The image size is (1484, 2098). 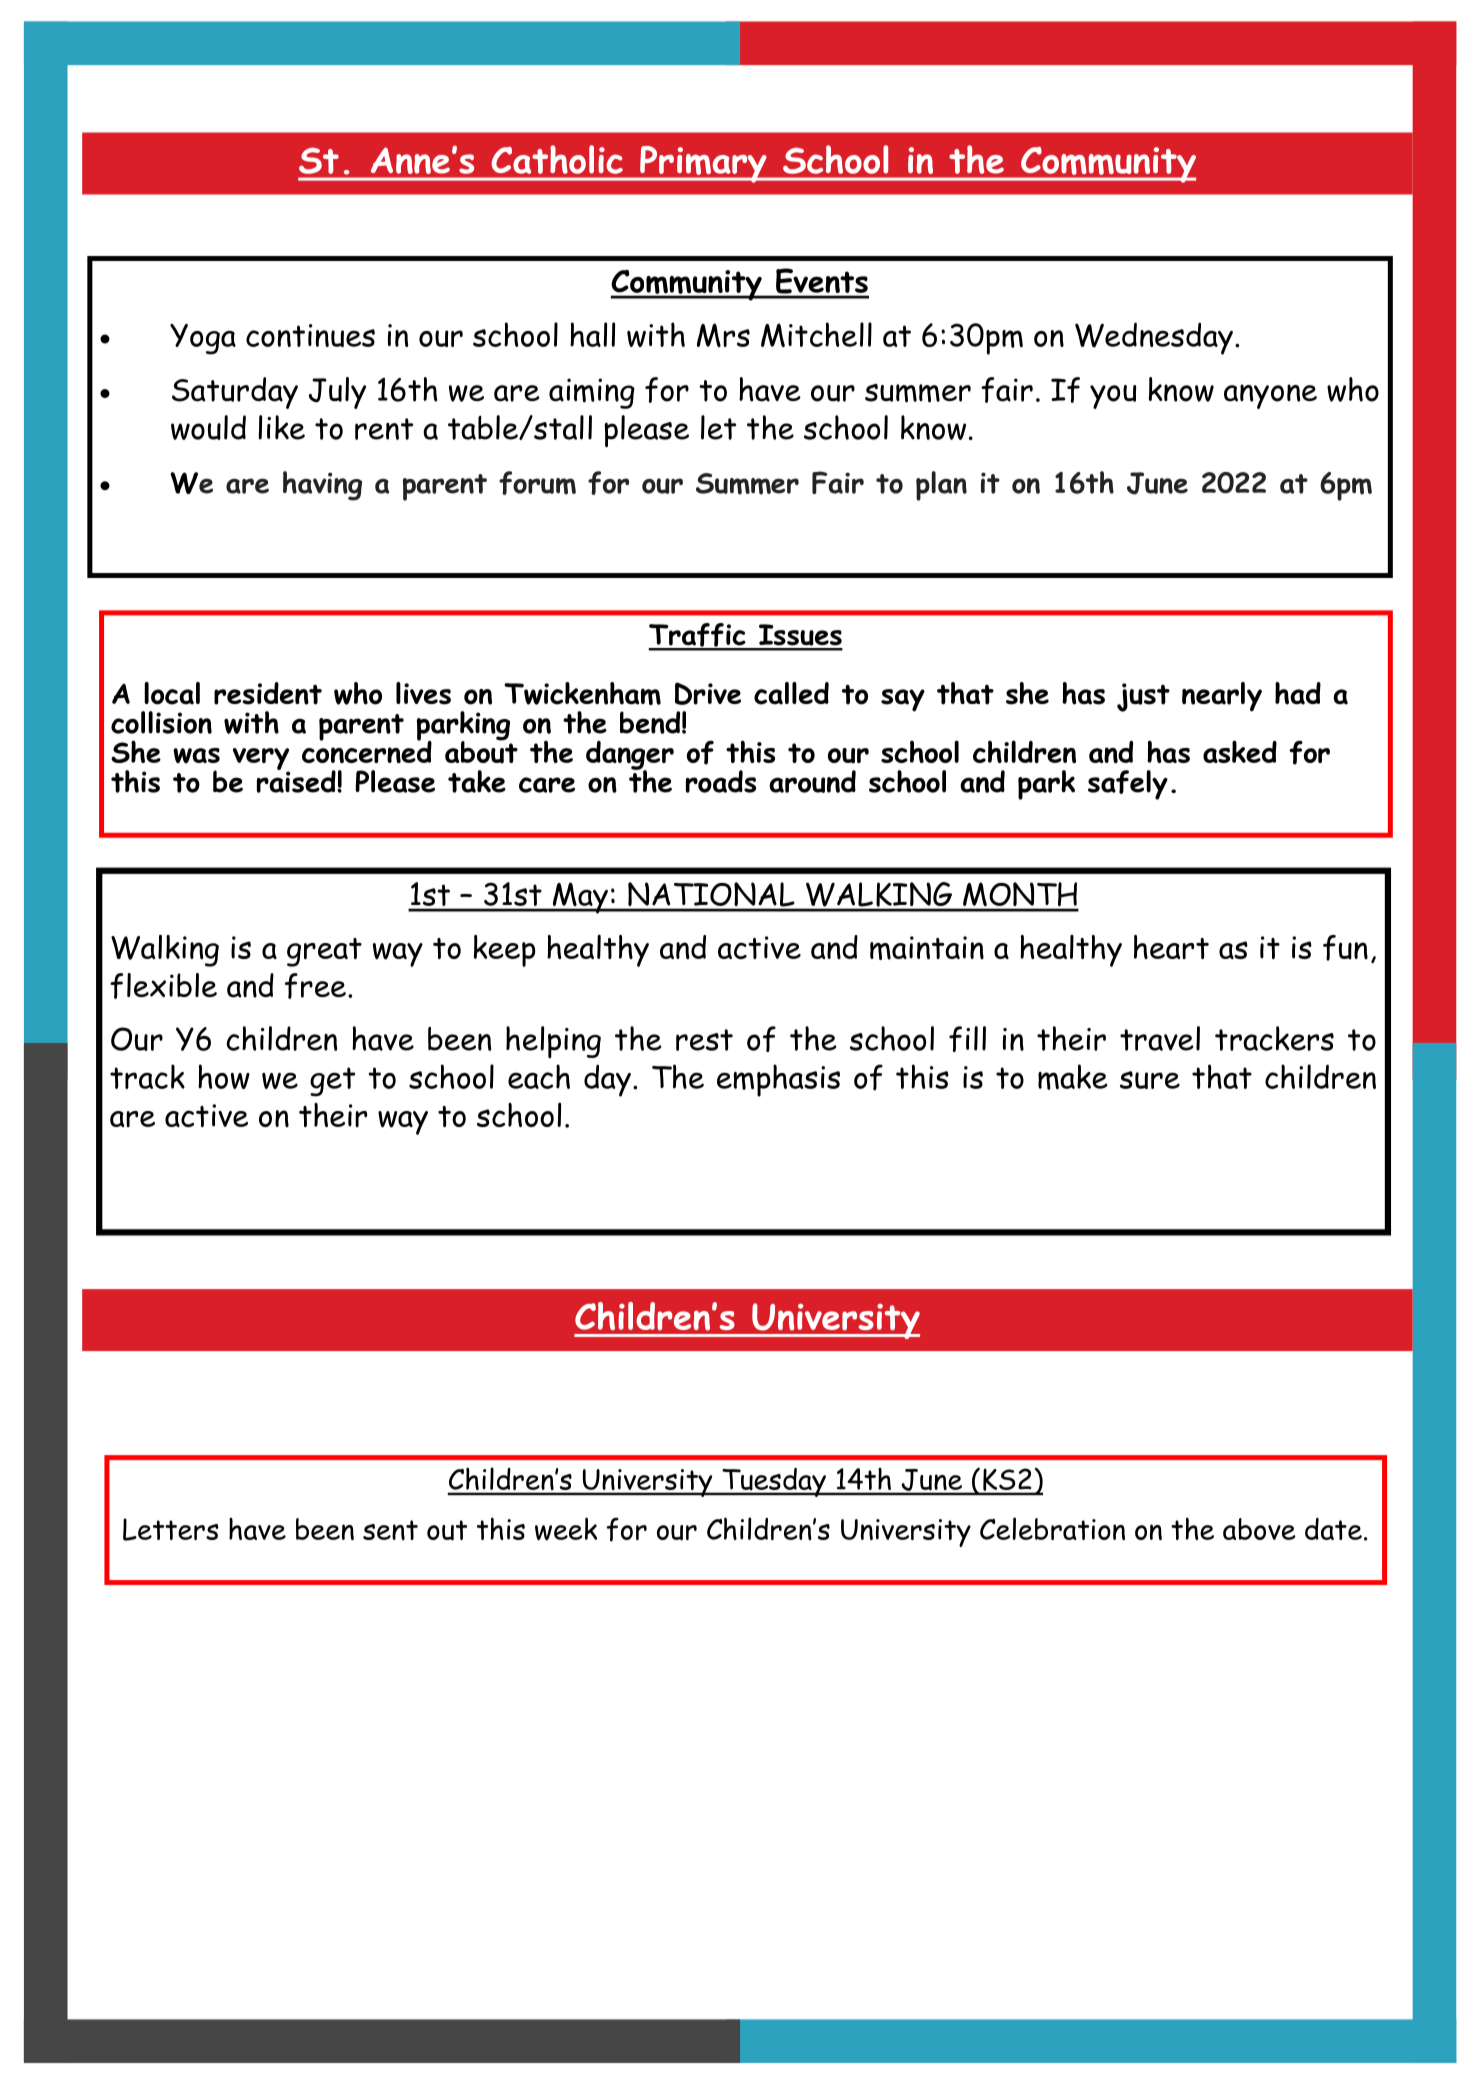 What do you see at coordinates (774, 1482) in the screenshot?
I see `Tuesday` at bounding box center [774, 1482].
